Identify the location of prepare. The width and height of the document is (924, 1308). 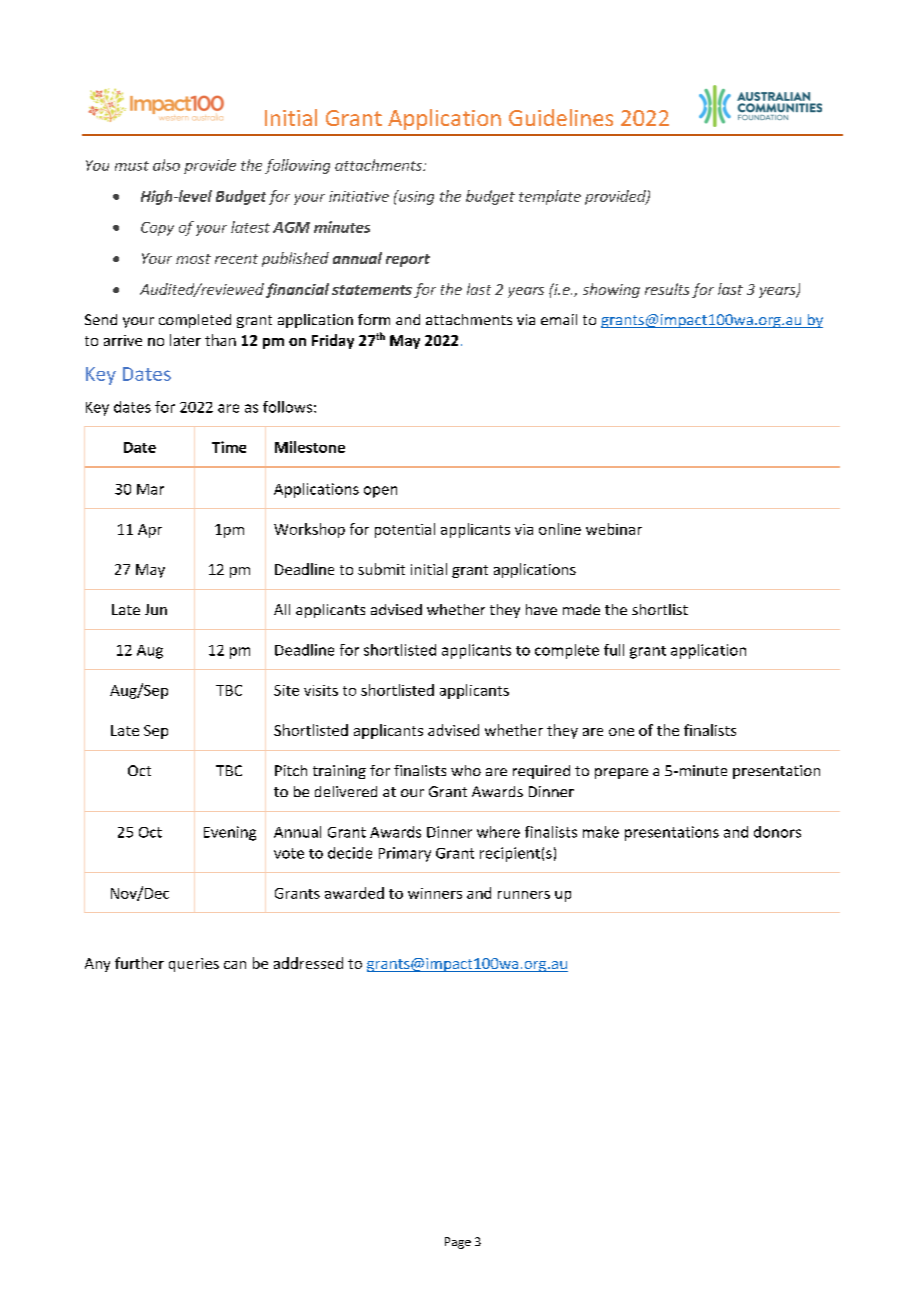
(621, 773).
